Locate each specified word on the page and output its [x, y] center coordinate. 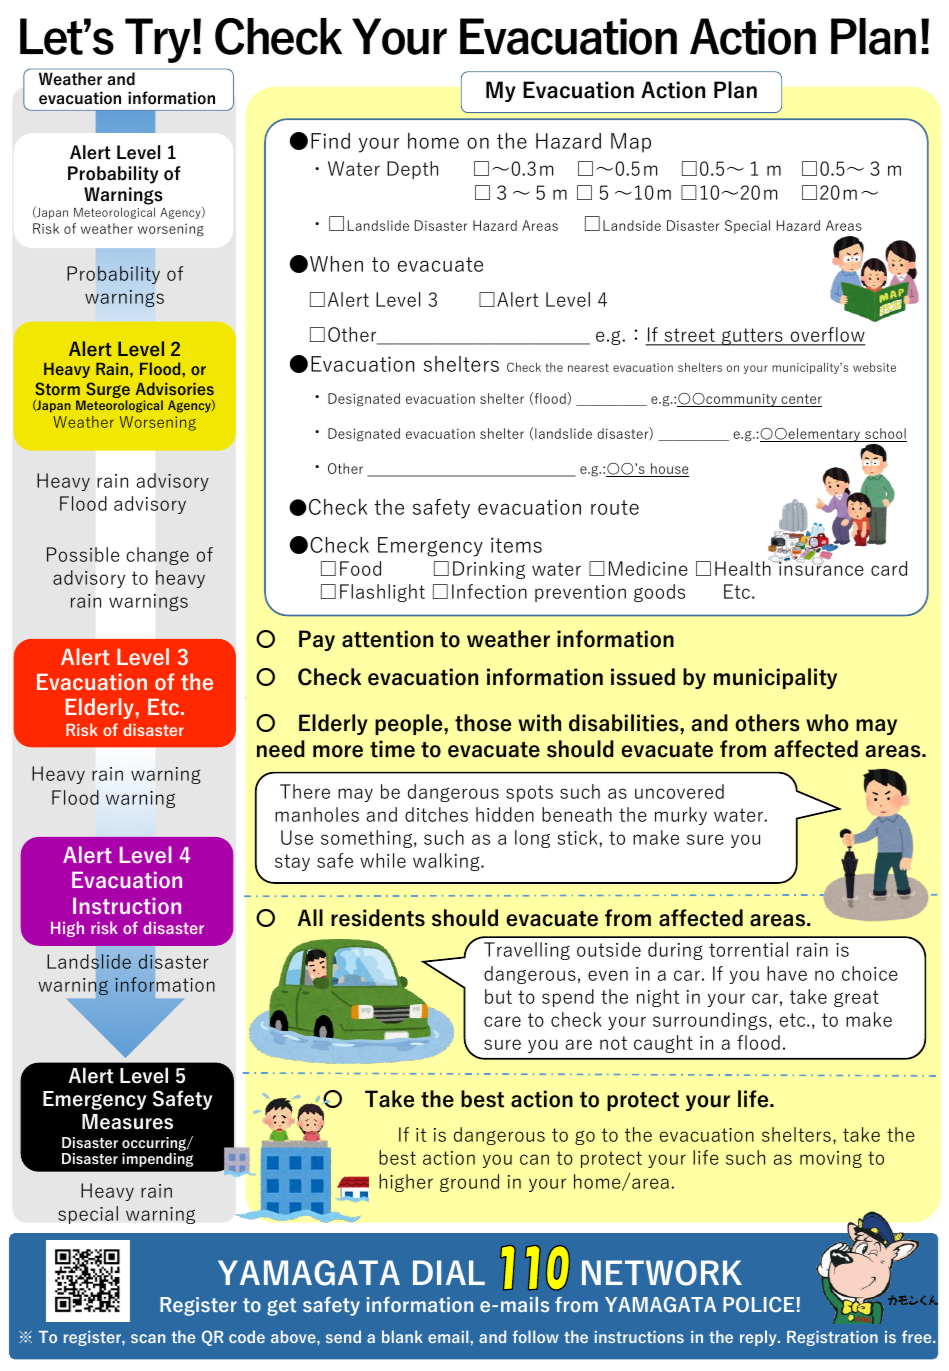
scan [148, 1338]
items [516, 545]
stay [292, 862]
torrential [748, 949]
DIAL [449, 1272]
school [885, 435]
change [158, 556]
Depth [412, 170]
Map [631, 143]
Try [158, 40]
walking [447, 862]
